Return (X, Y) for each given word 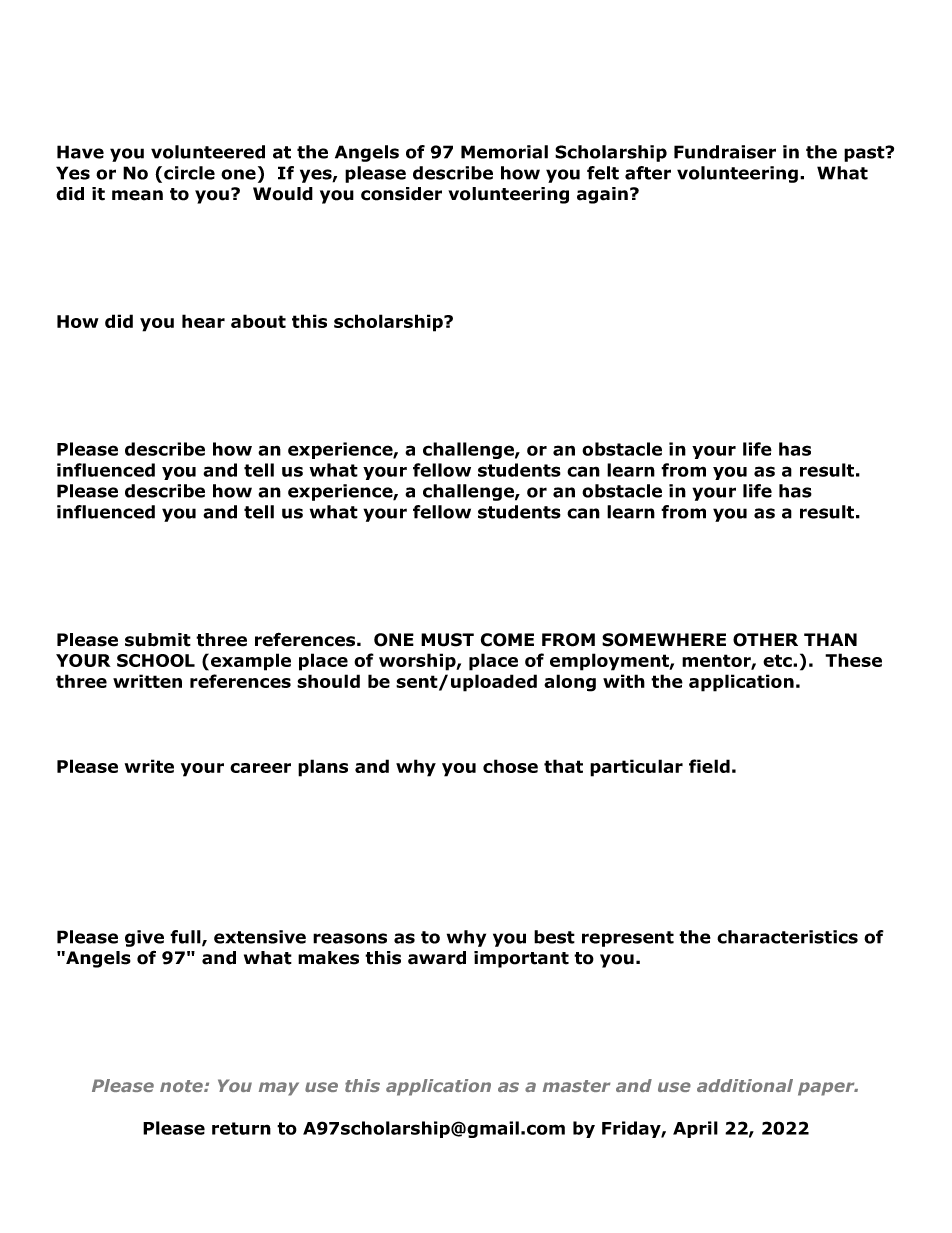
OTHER (765, 640)
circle (189, 173)
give (144, 938)
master (576, 1086)
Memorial (504, 152)
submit (158, 640)
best (554, 937)
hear (203, 321)
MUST (447, 640)
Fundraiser (725, 152)
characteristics (787, 937)
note (182, 1086)
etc (778, 660)
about (258, 321)
